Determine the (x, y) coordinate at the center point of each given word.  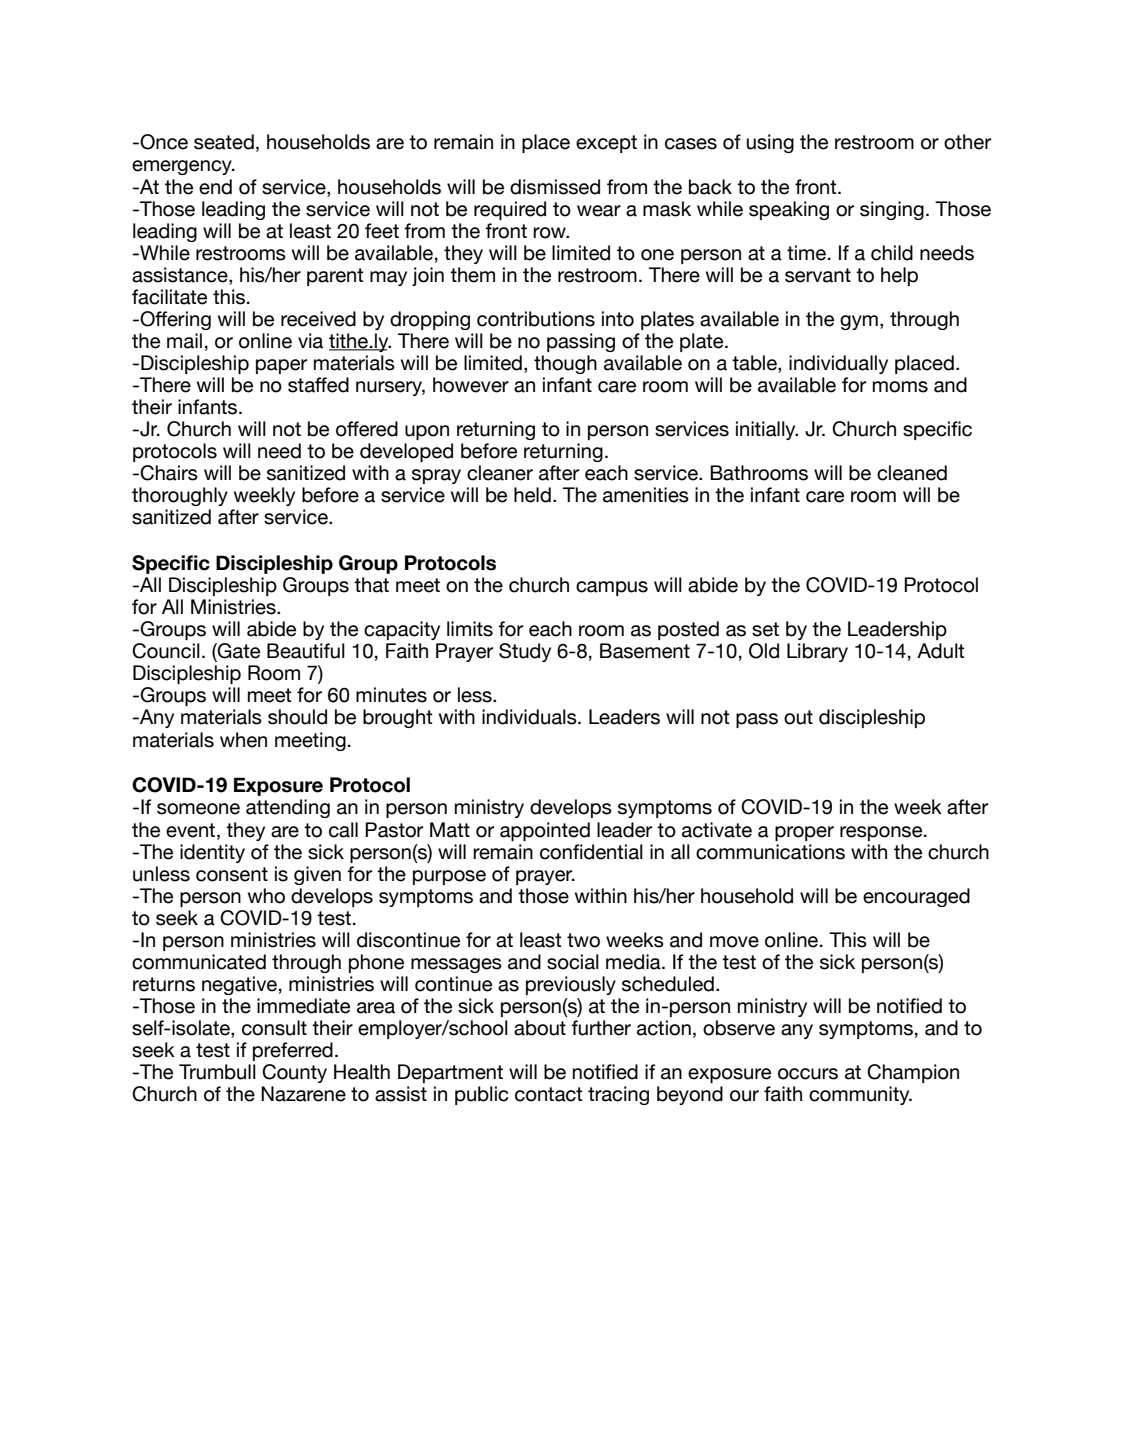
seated (224, 142)
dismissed (555, 187)
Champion (913, 1073)
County (294, 1073)
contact (549, 1094)
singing (892, 210)
